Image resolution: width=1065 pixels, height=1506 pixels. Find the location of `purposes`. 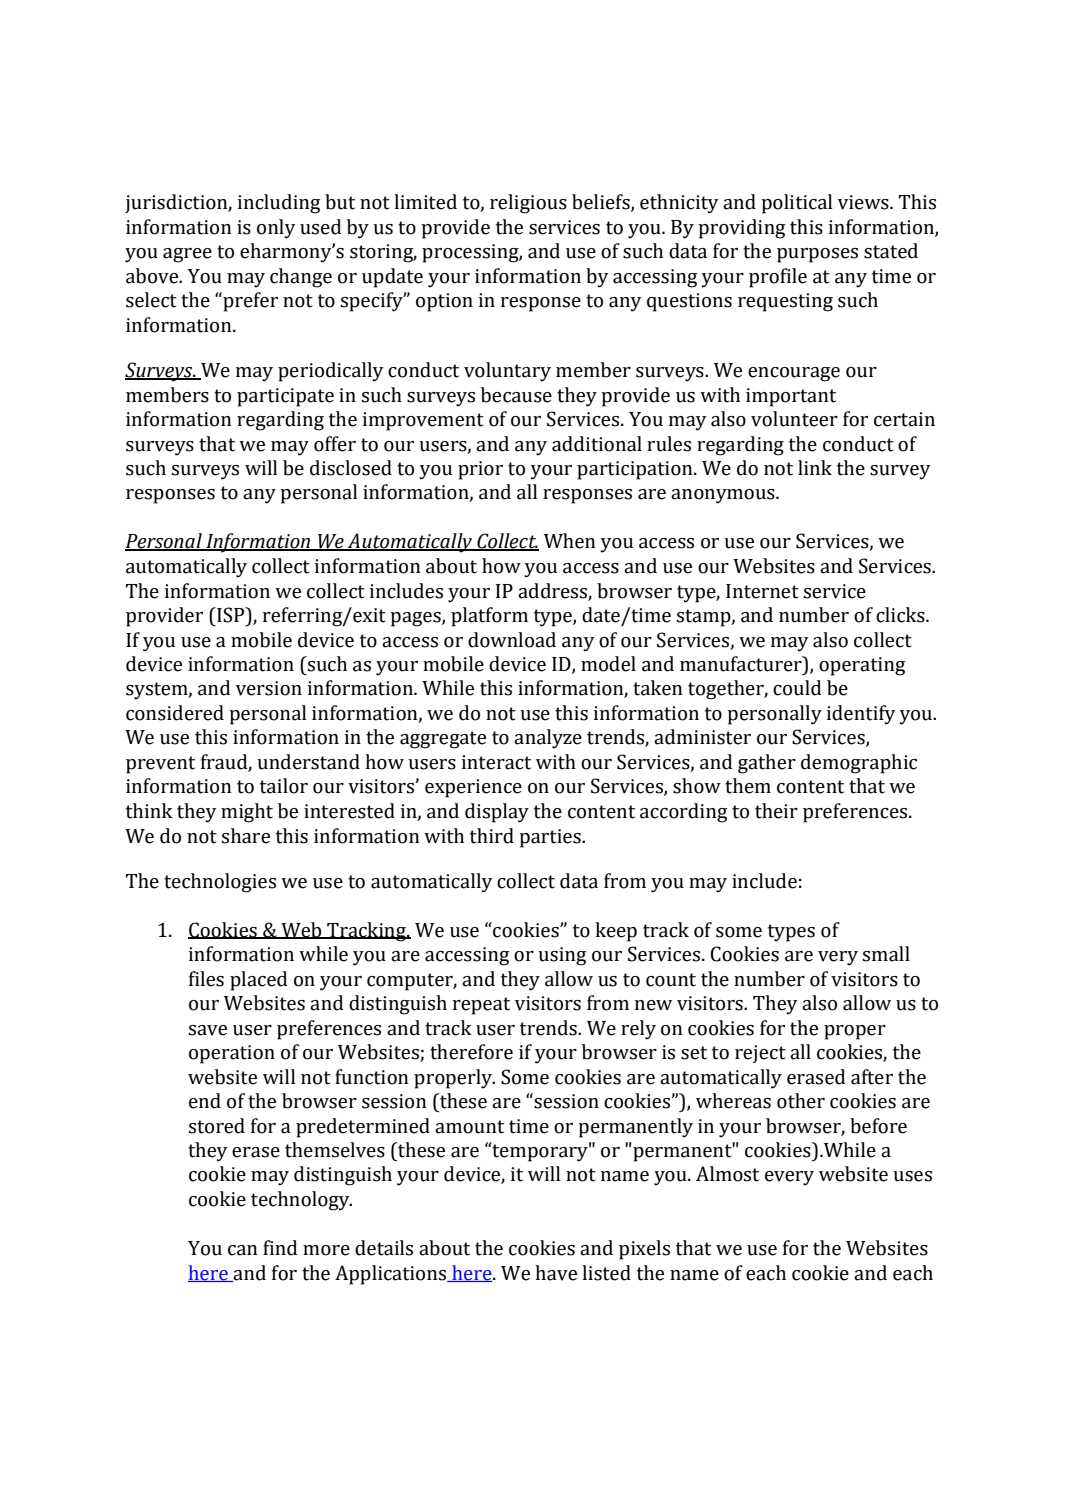

purposes is located at coordinates (817, 255).
